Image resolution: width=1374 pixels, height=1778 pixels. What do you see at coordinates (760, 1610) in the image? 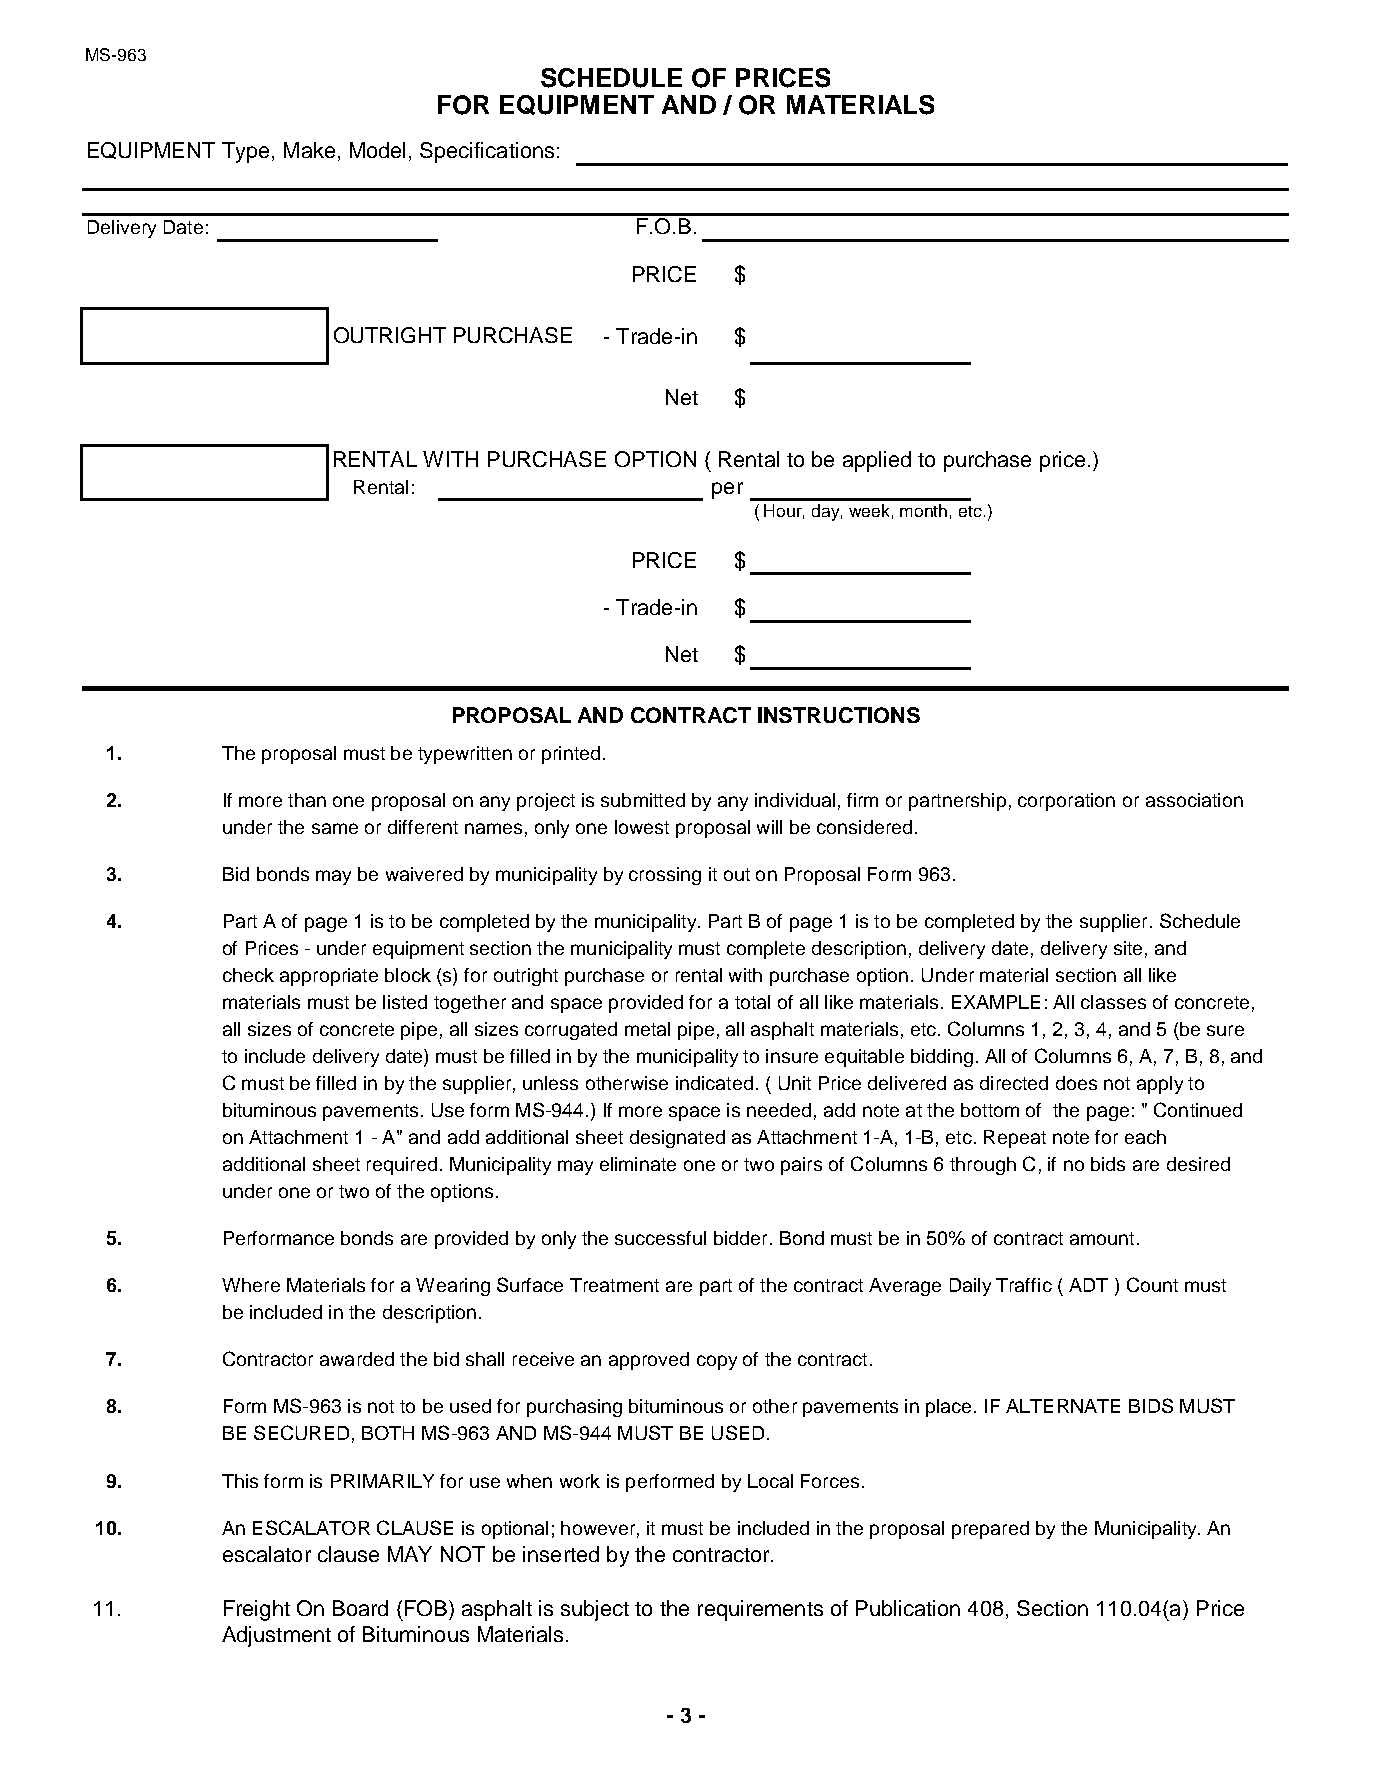
I see `requirements` at bounding box center [760, 1610].
